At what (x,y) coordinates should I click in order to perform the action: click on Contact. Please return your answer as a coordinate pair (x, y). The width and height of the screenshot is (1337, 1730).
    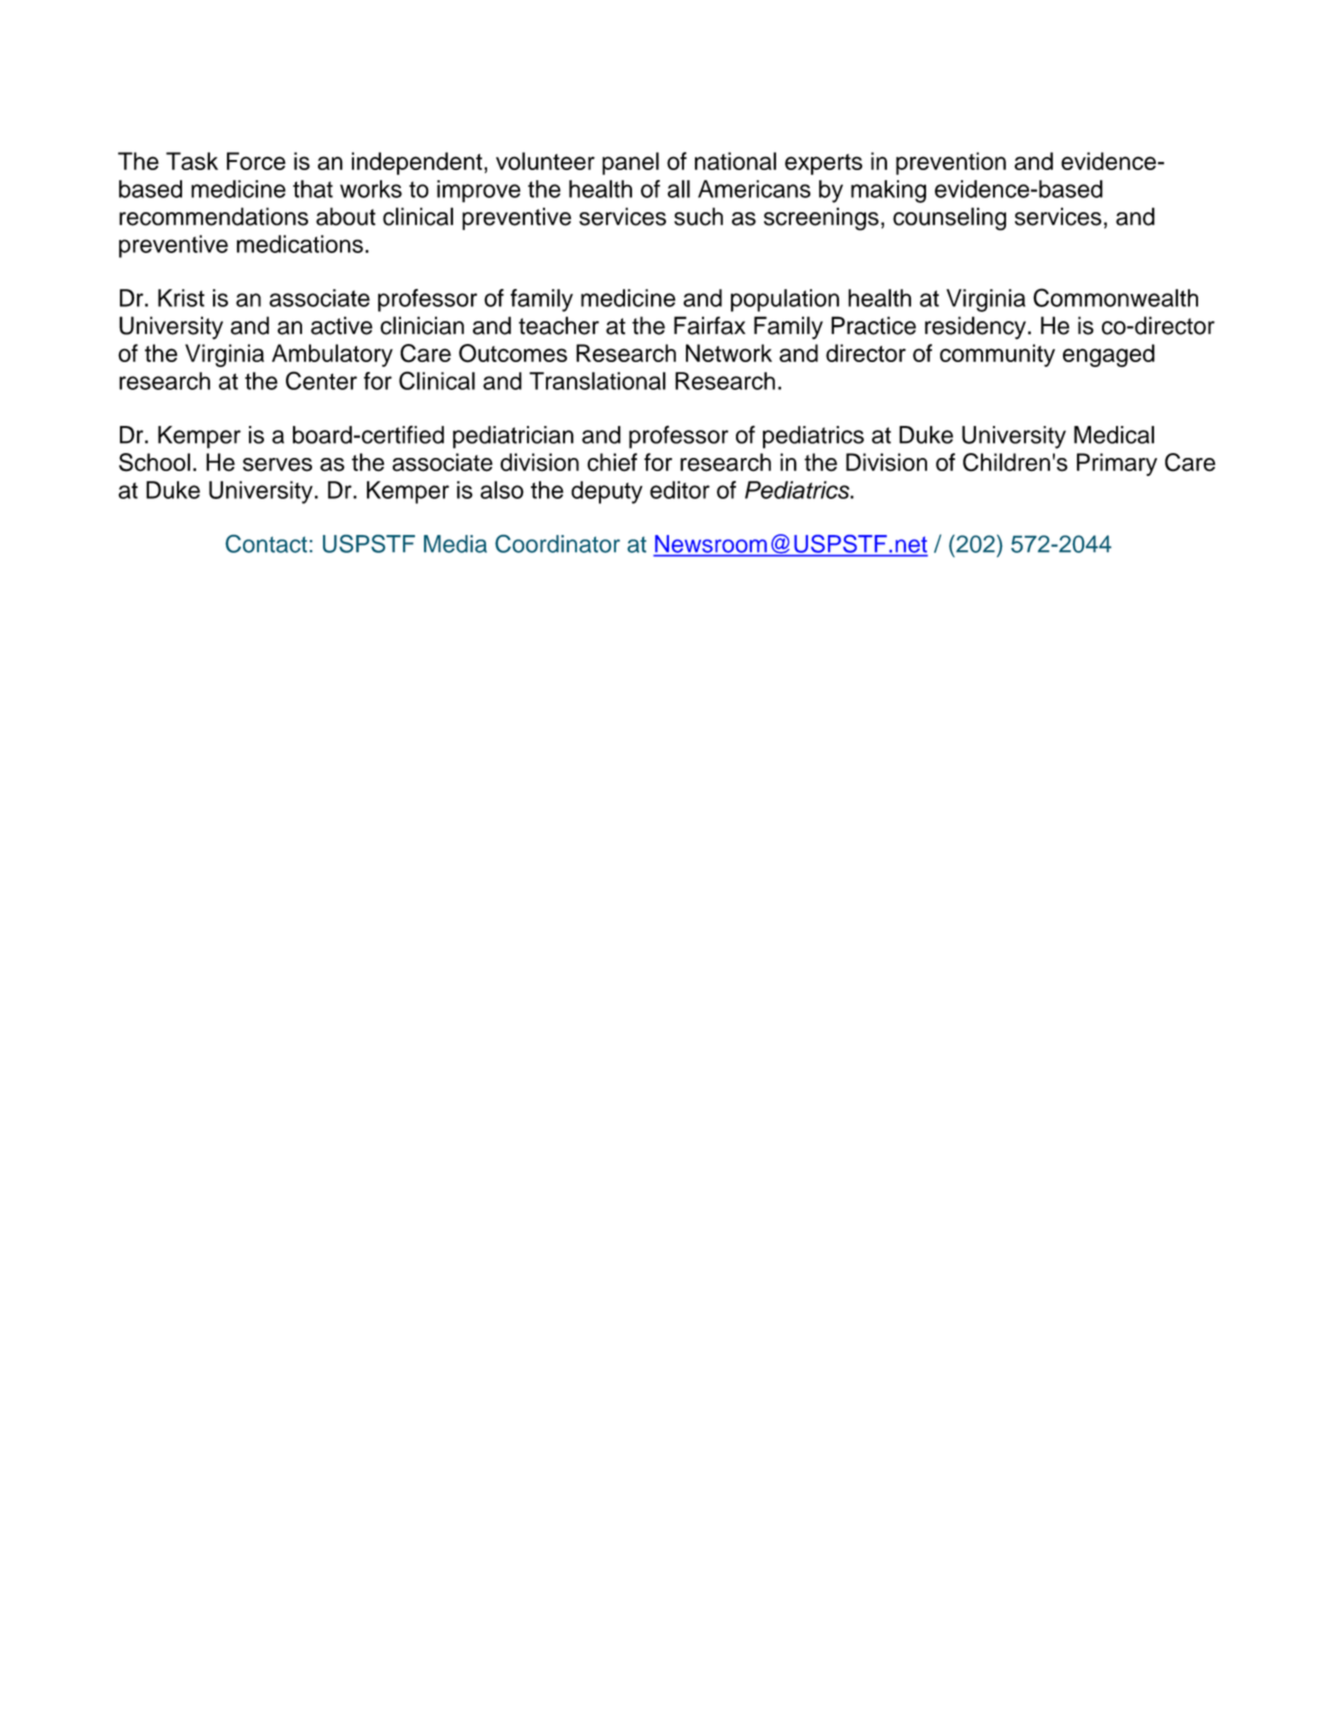
    Looking at the image, I should click on (267, 544).
